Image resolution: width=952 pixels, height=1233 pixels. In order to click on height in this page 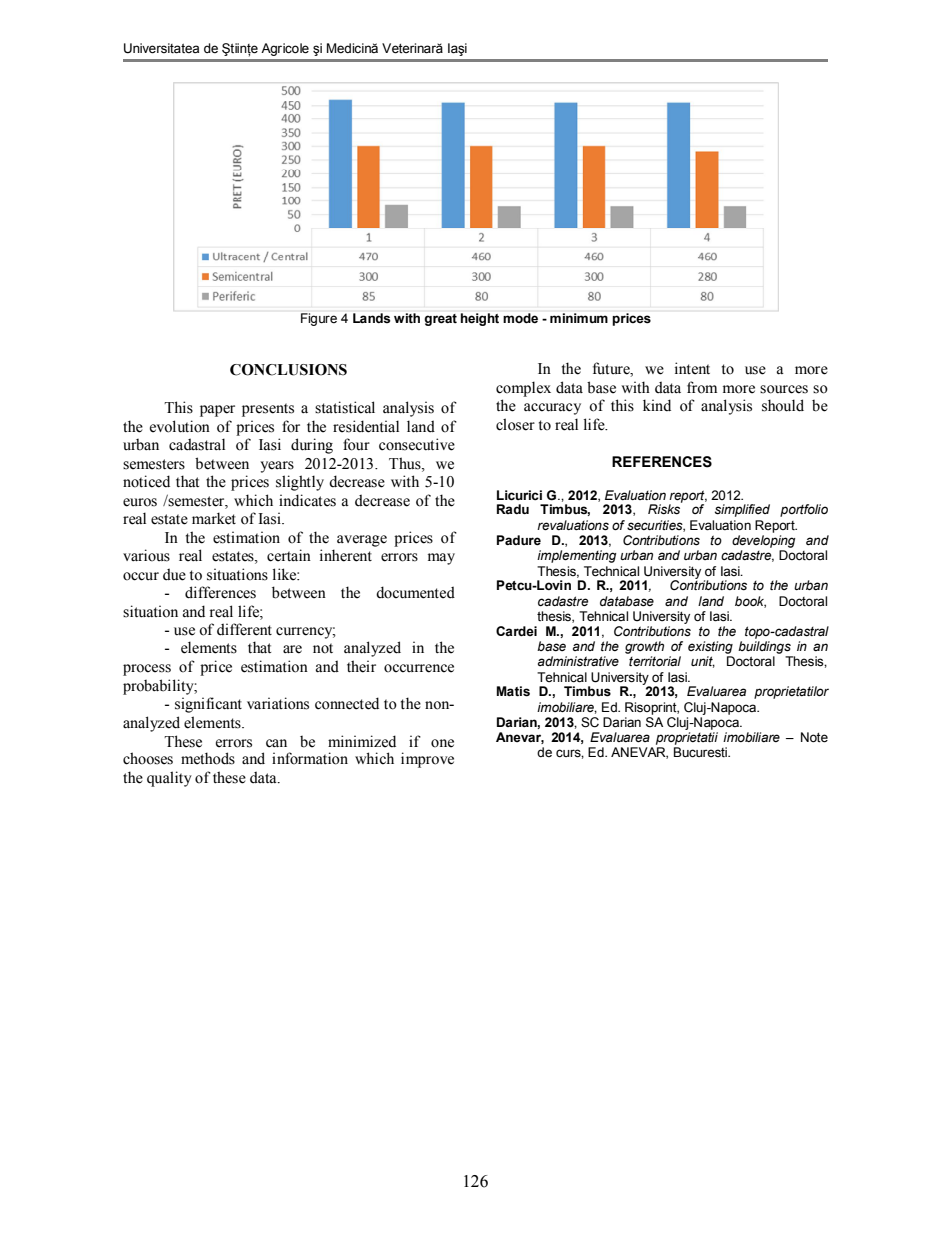, I will do `click(480, 319)`.
